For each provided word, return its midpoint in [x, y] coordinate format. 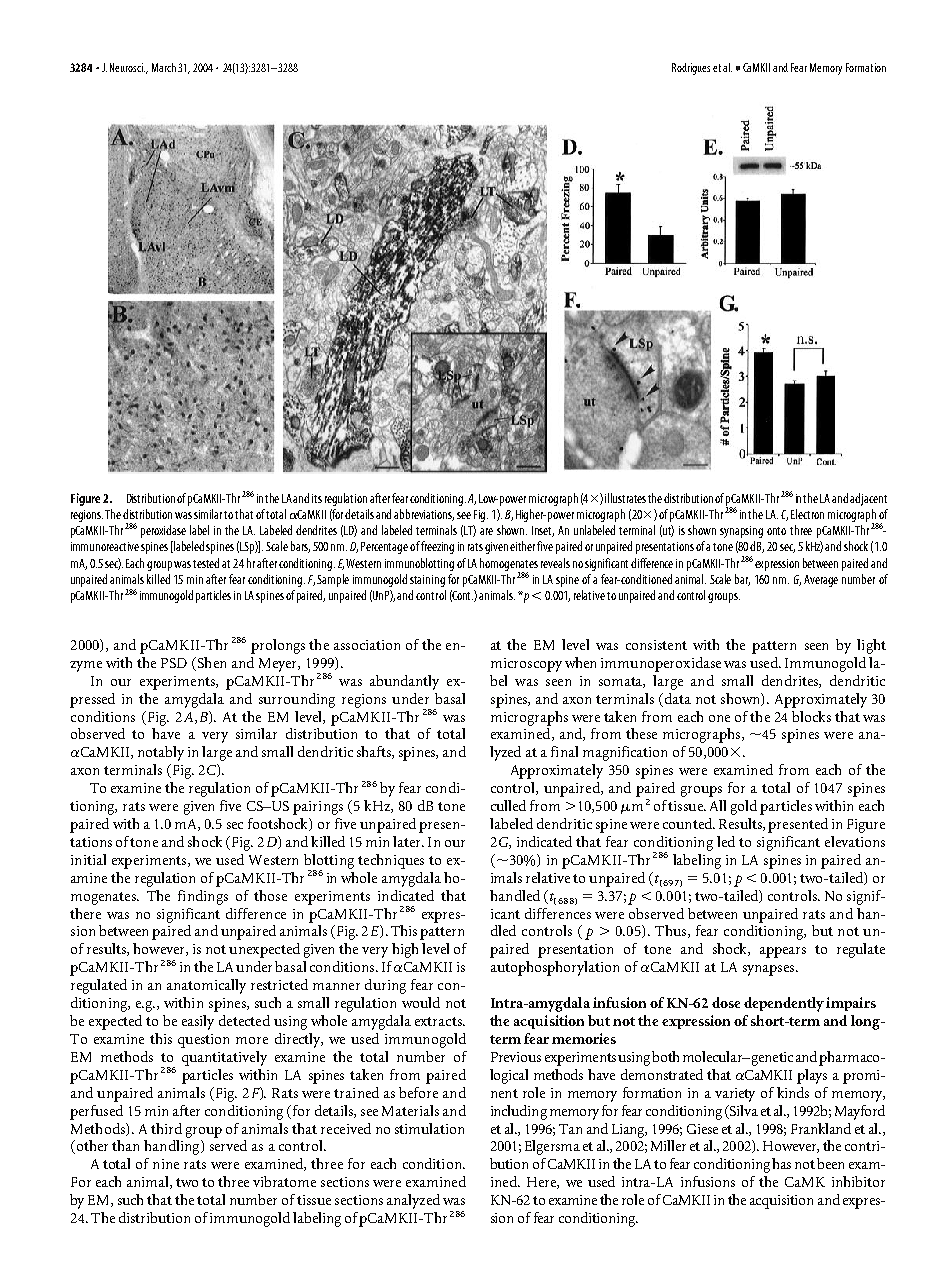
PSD [174, 663]
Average [821, 581]
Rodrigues [691, 69]
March [164, 67]
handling [173, 1147]
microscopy [526, 665]
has [781, 1163]
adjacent [868, 499]
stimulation [429, 1128]
